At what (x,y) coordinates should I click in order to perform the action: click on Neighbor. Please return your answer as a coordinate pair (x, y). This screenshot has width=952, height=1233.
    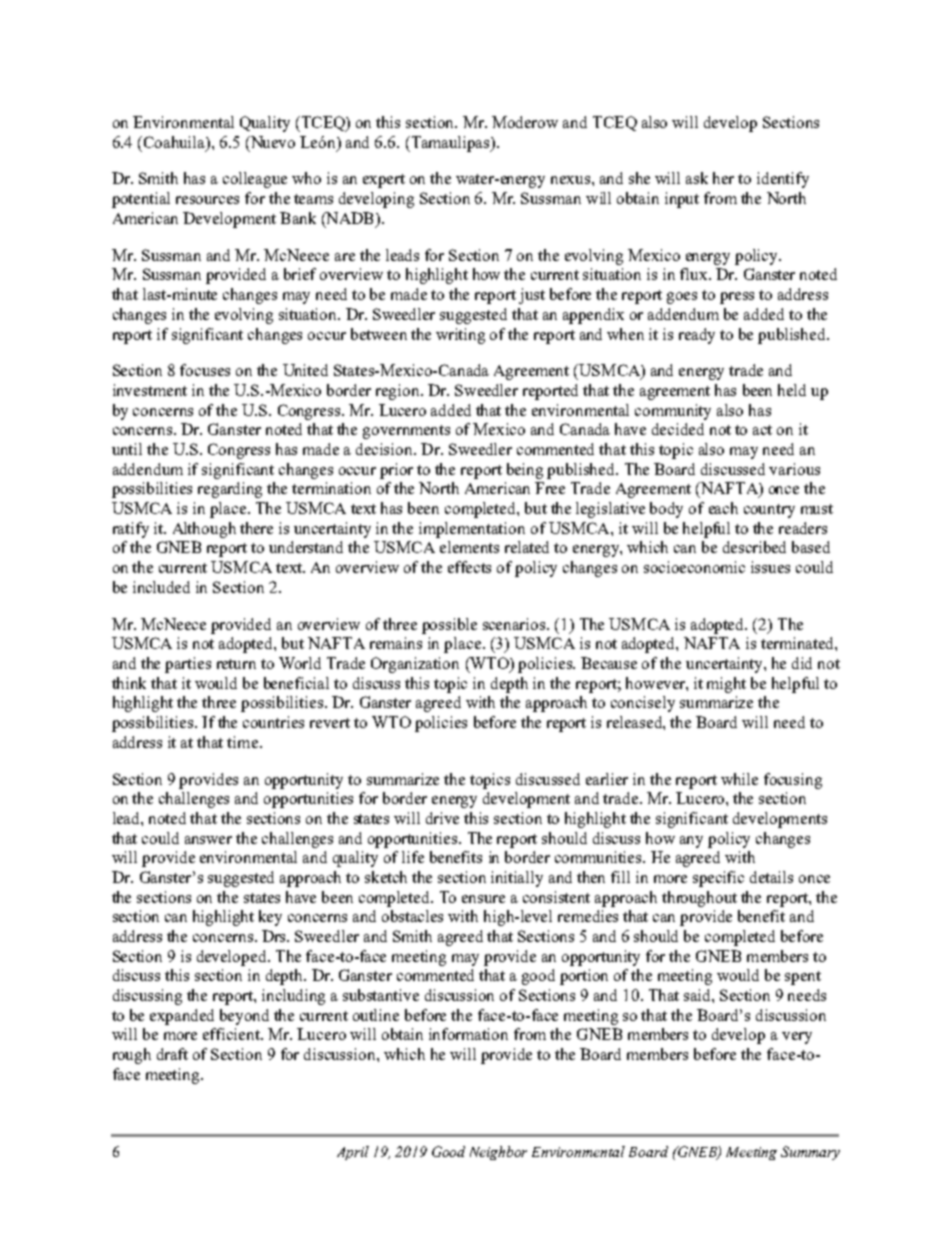
    Looking at the image, I should click on (498, 1153).
